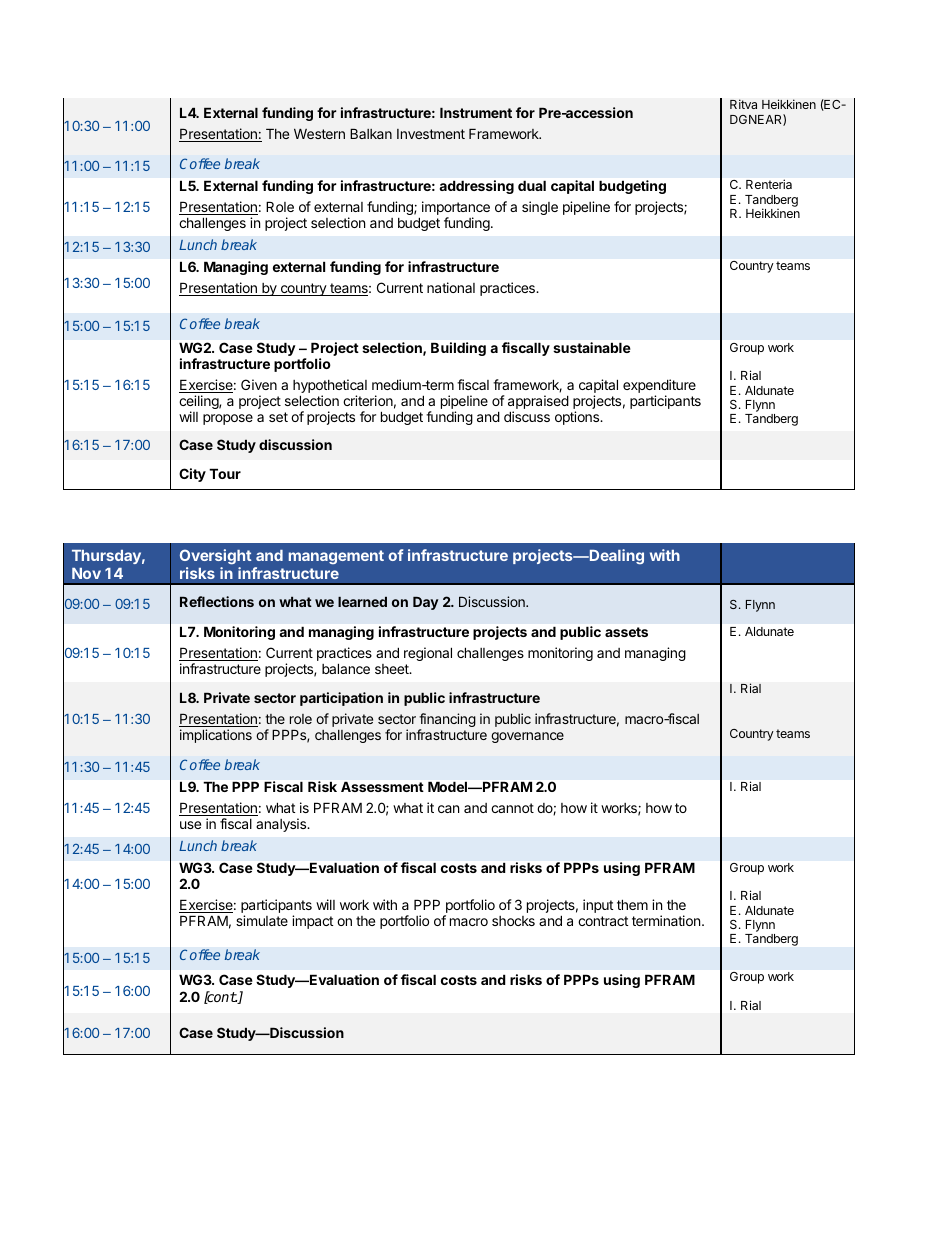 Image resolution: width=952 pixels, height=1233 pixels. I want to click on assets, so click(626, 632).
